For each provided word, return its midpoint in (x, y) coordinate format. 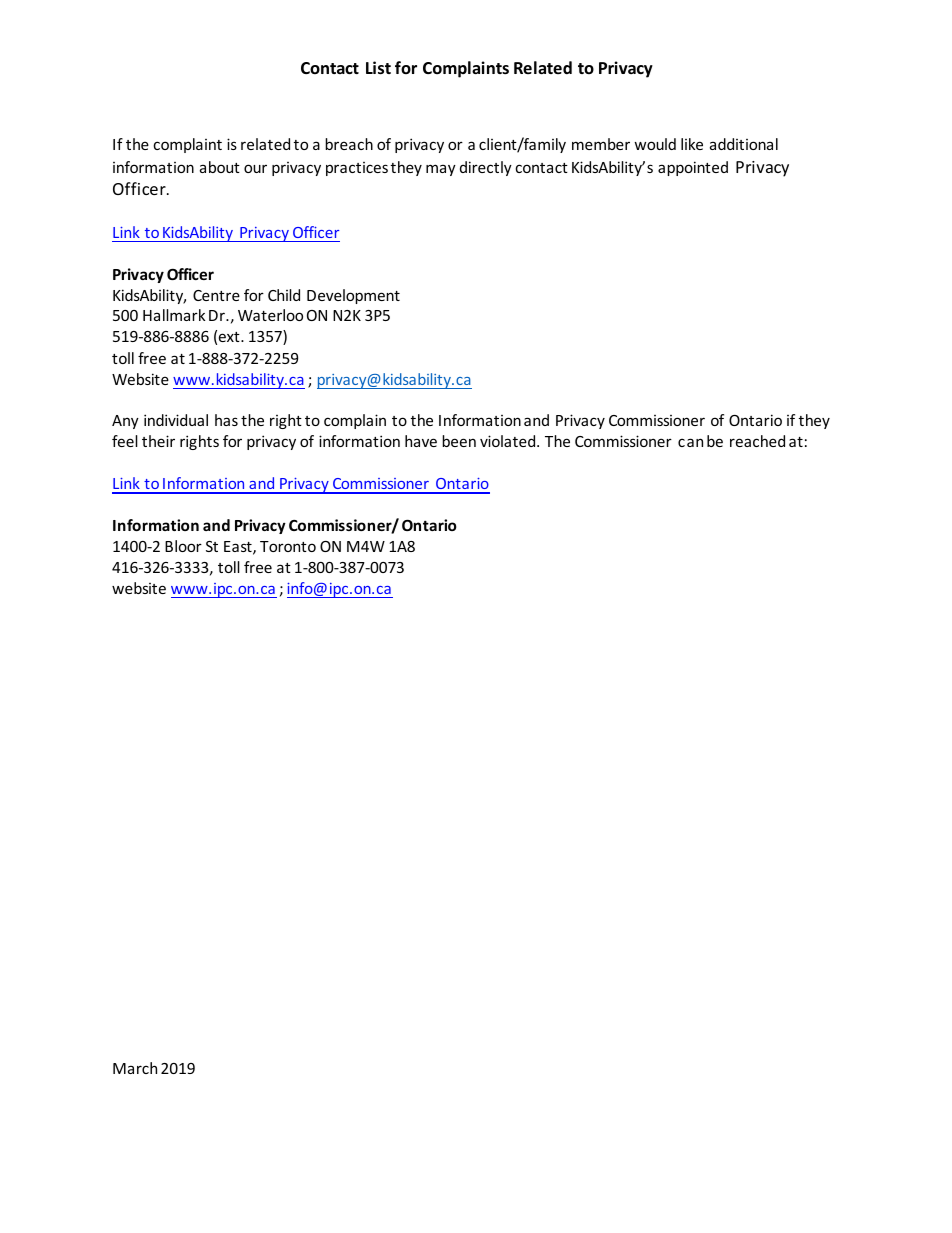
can (690, 442)
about (220, 167)
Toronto (288, 546)
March (135, 1068)
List (378, 68)
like (692, 144)
